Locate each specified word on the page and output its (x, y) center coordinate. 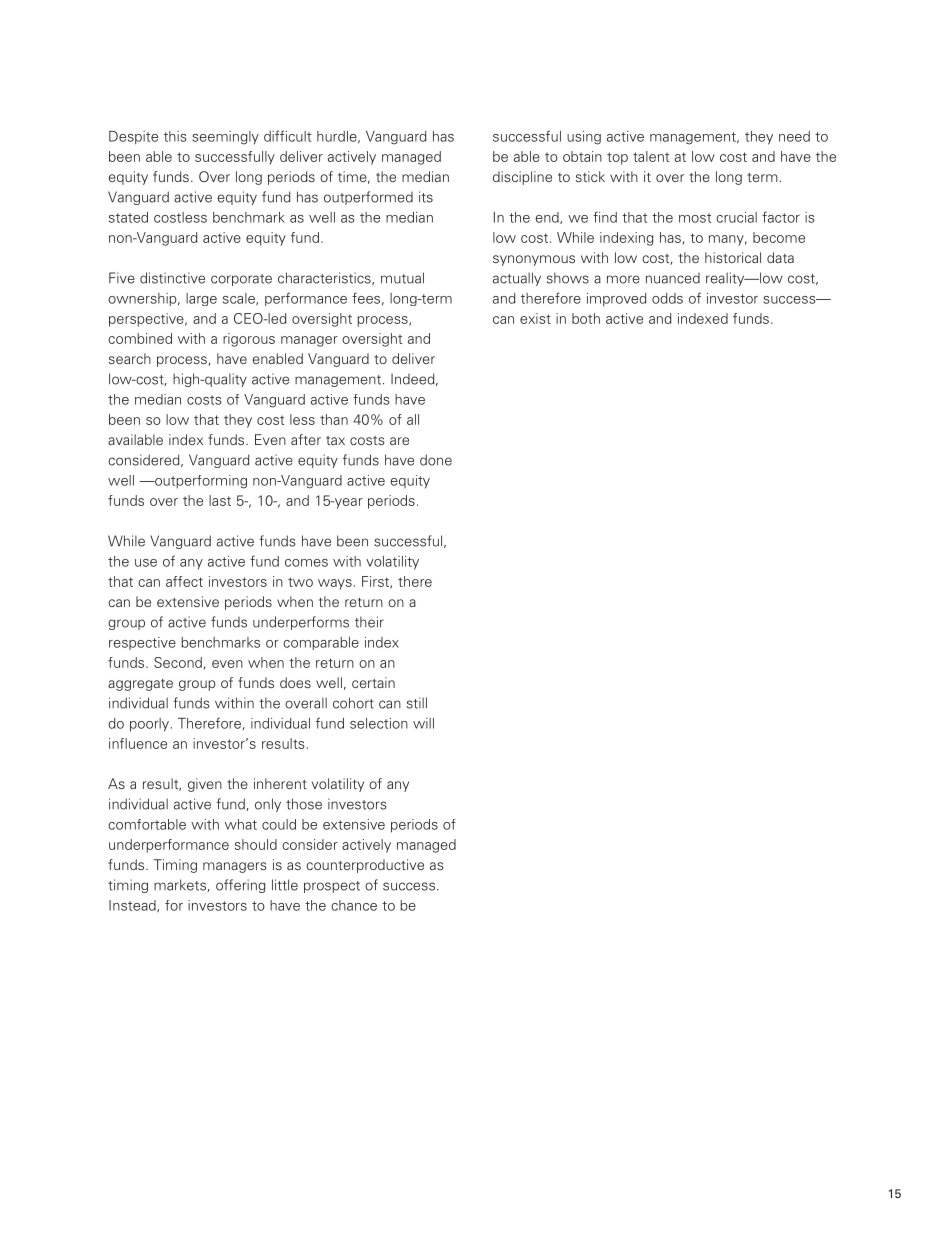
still (417, 703)
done (436, 460)
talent (651, 156)
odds (667, 298)
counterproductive (365, 866)
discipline (522, 178)
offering (241, 886)
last (220, 500)
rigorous (249, 340)
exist (535, 318)
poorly (149, 725)
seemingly (225, 138)
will (423, 723)
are (399, 441)
